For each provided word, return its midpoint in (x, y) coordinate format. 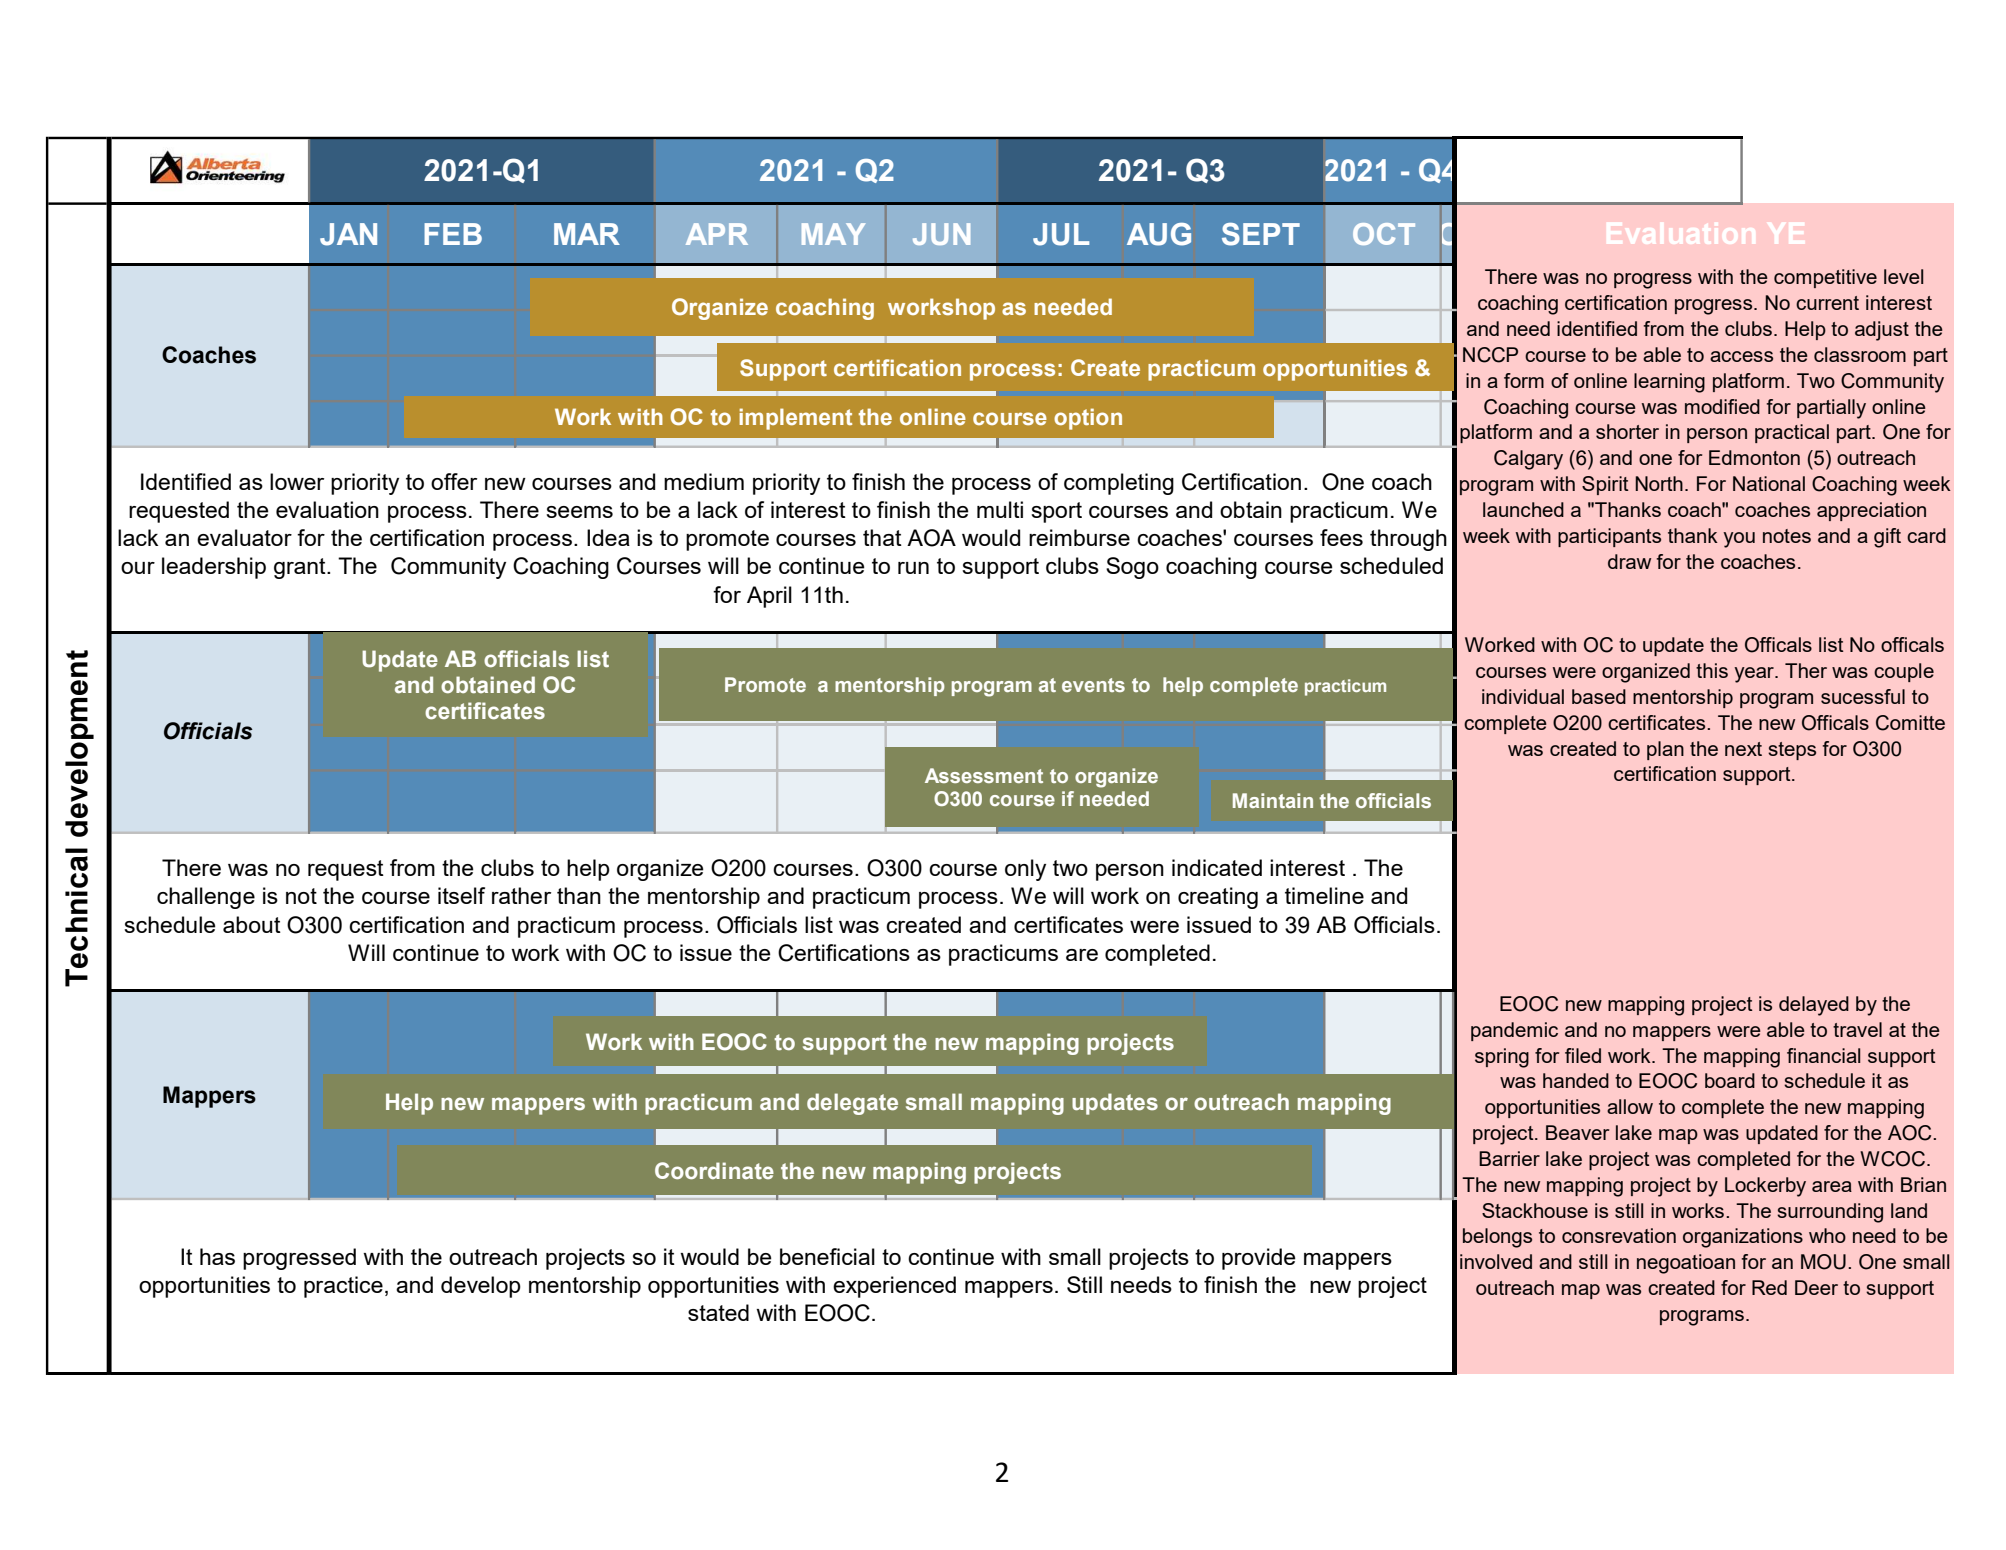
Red (1769, 1287)
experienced (894, 1287)
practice (343, 1287)
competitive (1825, 278)
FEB (453, 234)
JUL (1061, 234)
